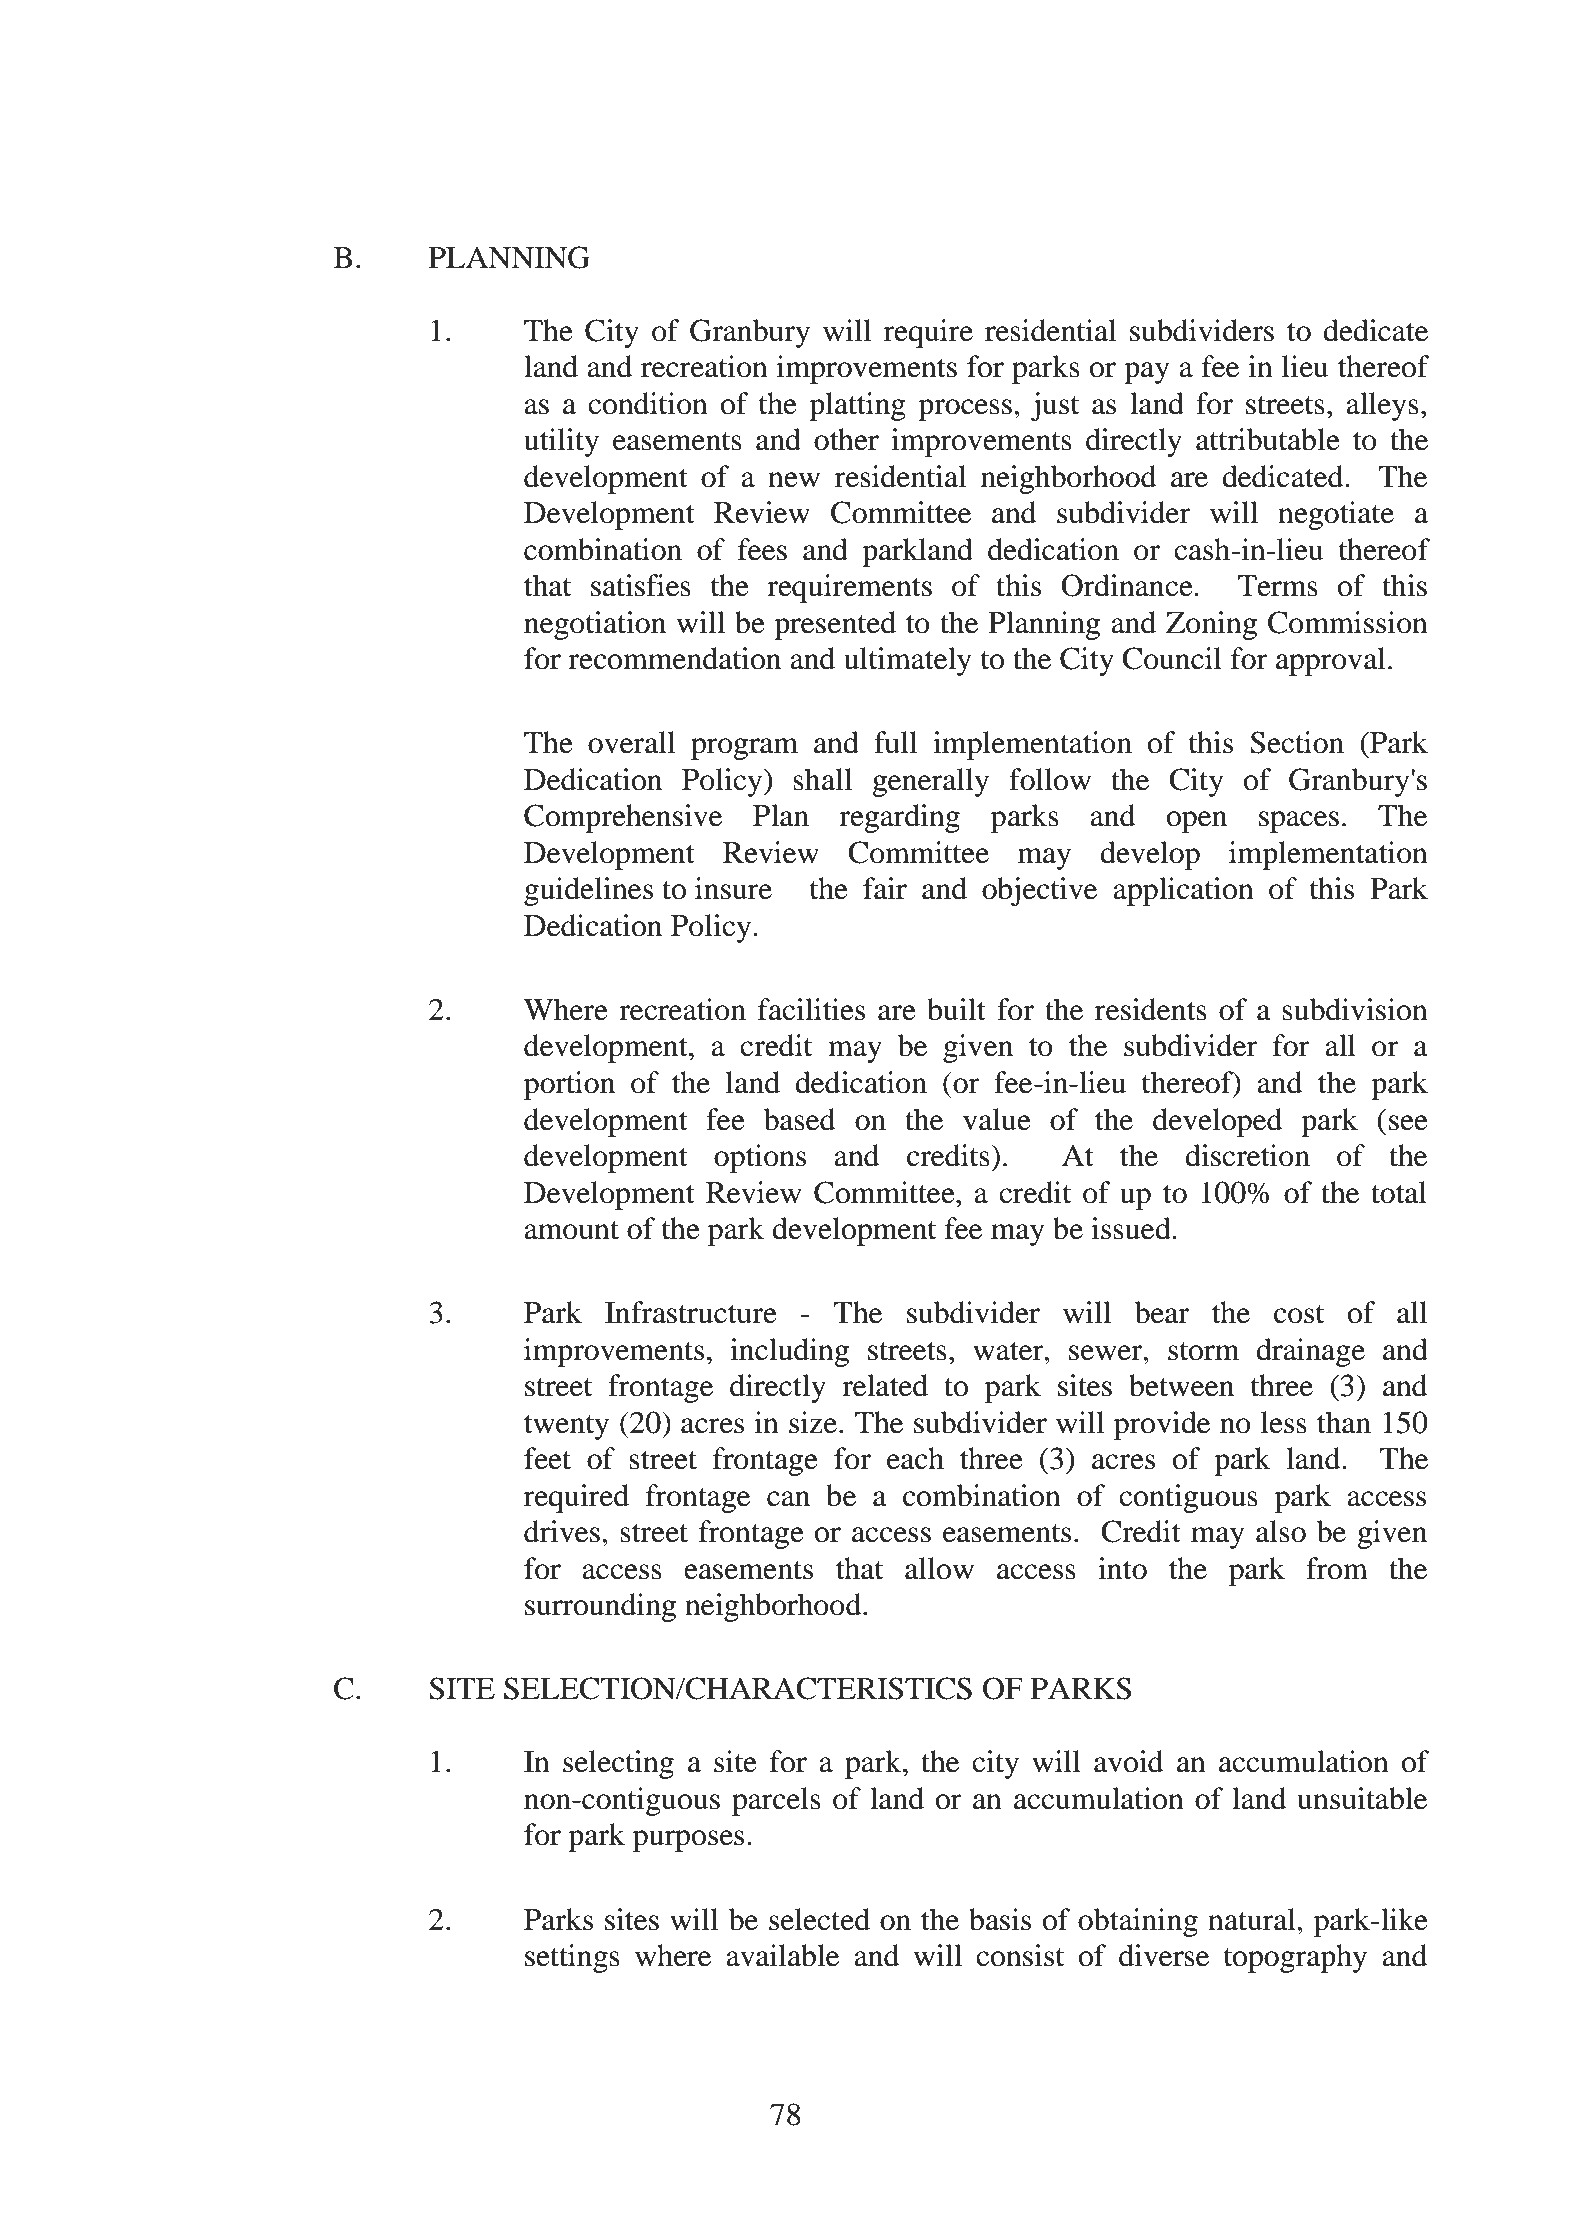 Image resolution: width=1575 pixels, height=2227 pixels. What do you see at coordinates (569, 1085) in the page?
I see `portion` at bounding box center [569, 1085].
